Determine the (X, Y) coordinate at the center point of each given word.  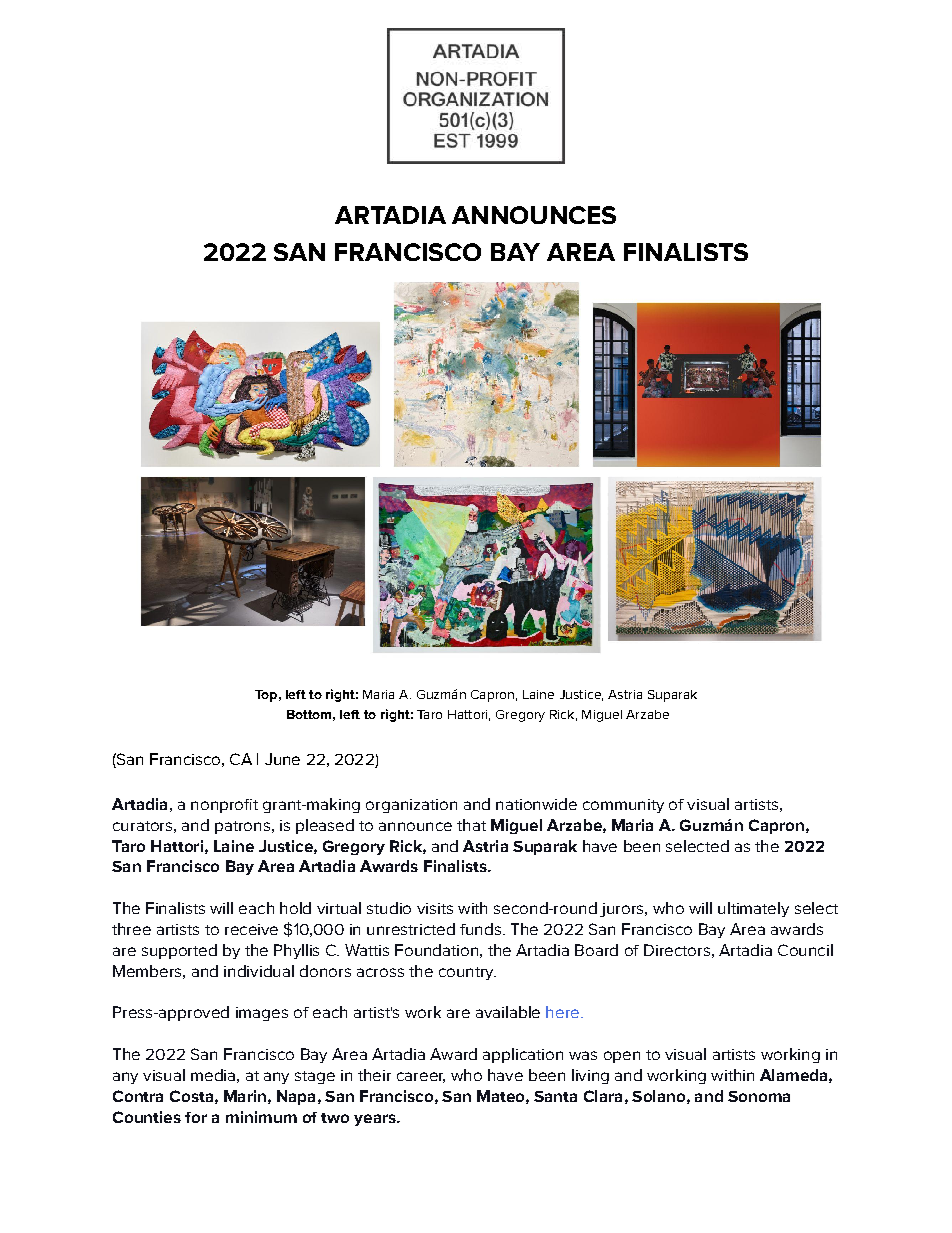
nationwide (536, 804)
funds (480, 929)
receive (251, 929)
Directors (677, 950)
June (282, 759)
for (196, 1117)
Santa (555, 1096)
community (623, 806)
